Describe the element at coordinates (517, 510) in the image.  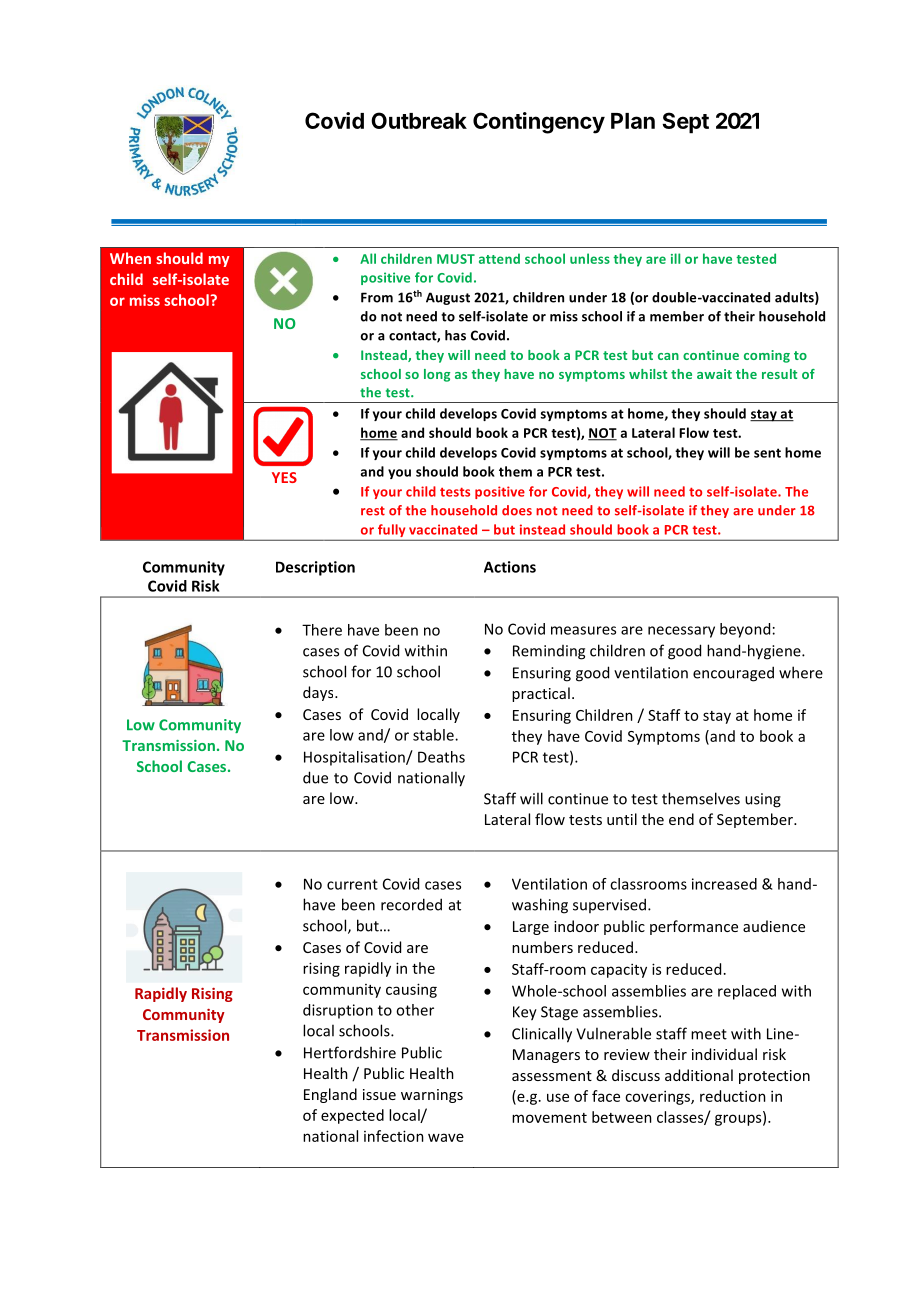
I see `does` at that location.
